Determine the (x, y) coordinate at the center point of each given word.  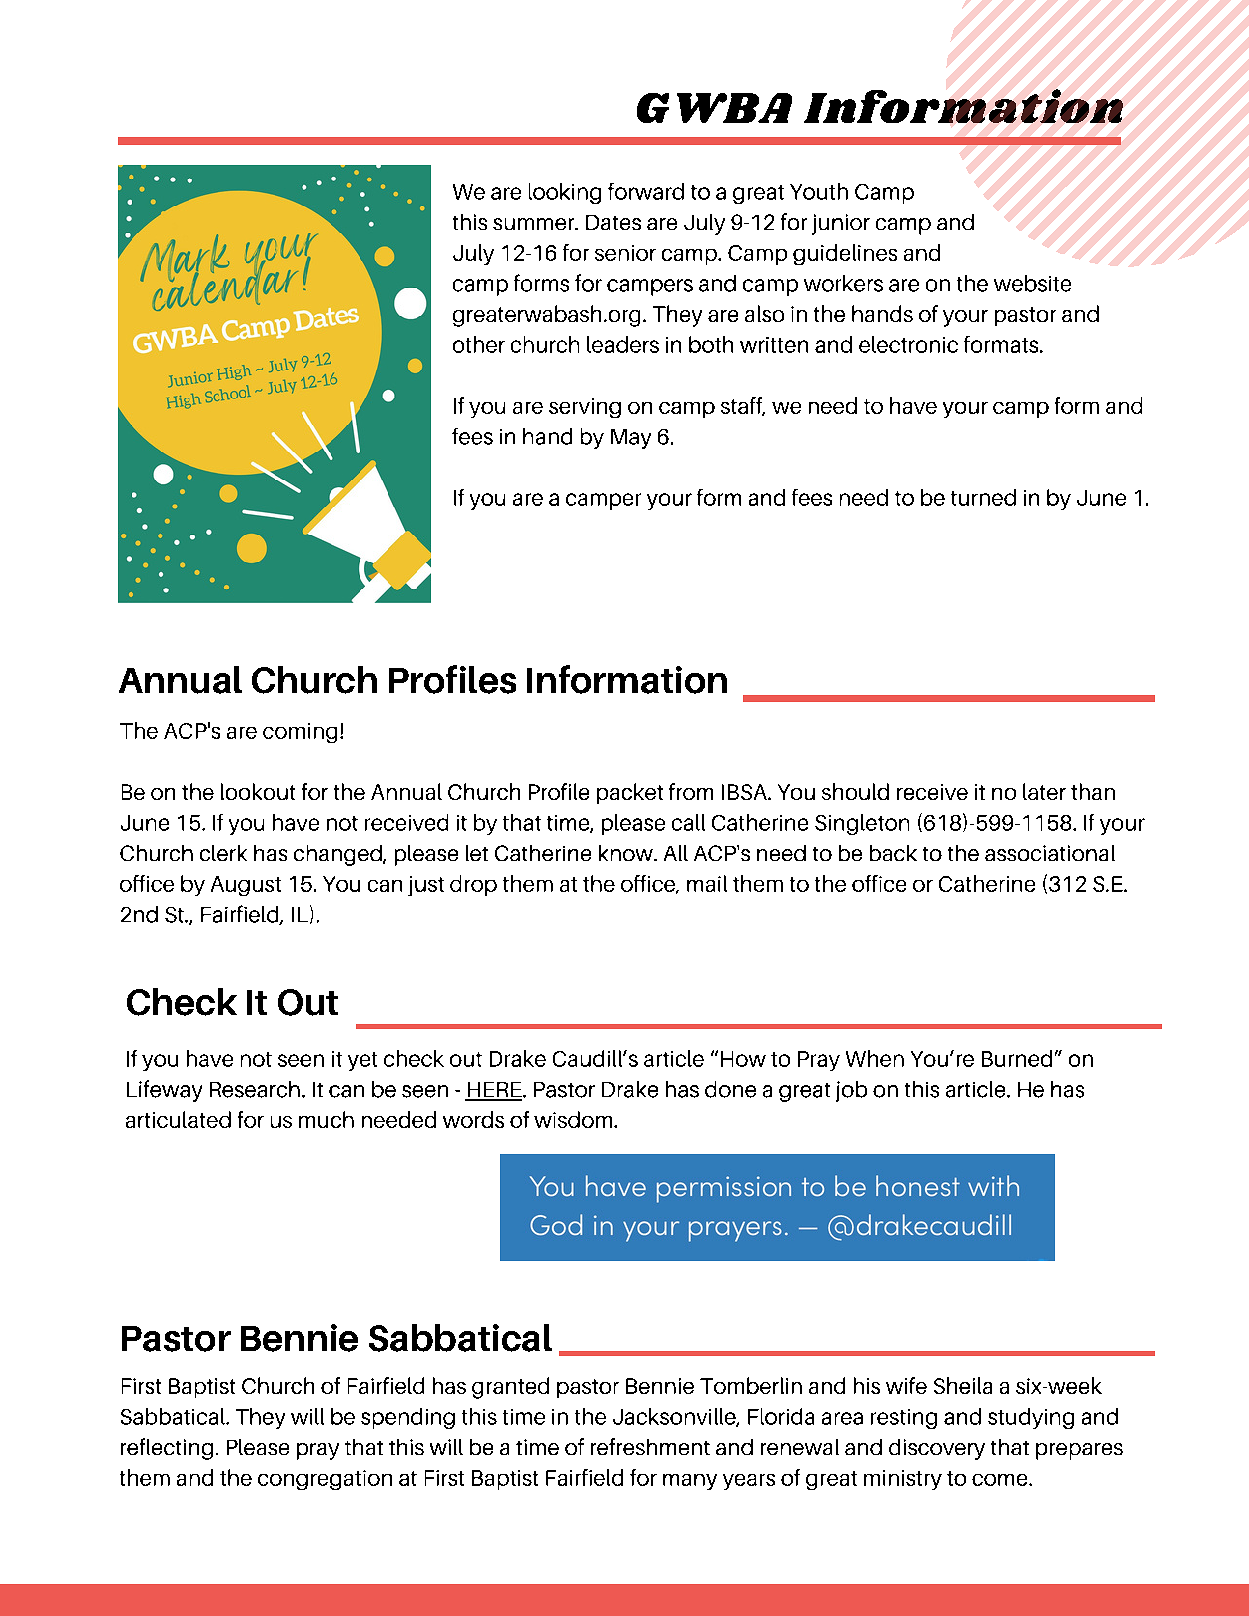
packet (630, 793)
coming (300, 733)
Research (255, 1089)
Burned (1017, 1058)
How (743, 1059)
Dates (613, 222)
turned (983, 497)
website (1032, 283)
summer (535, 224)
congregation (325, 1480)
